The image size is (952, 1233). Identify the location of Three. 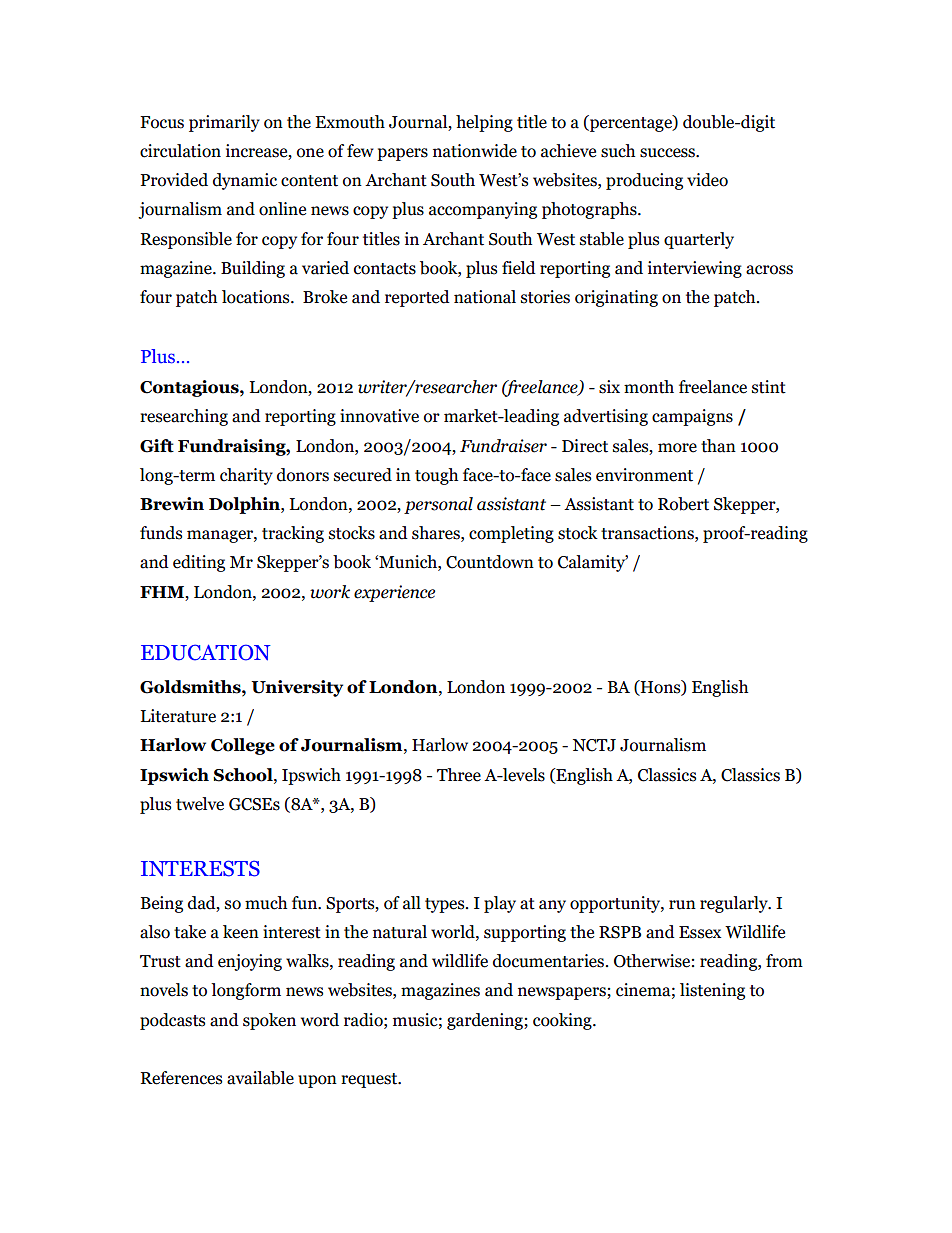
(459, 775).
